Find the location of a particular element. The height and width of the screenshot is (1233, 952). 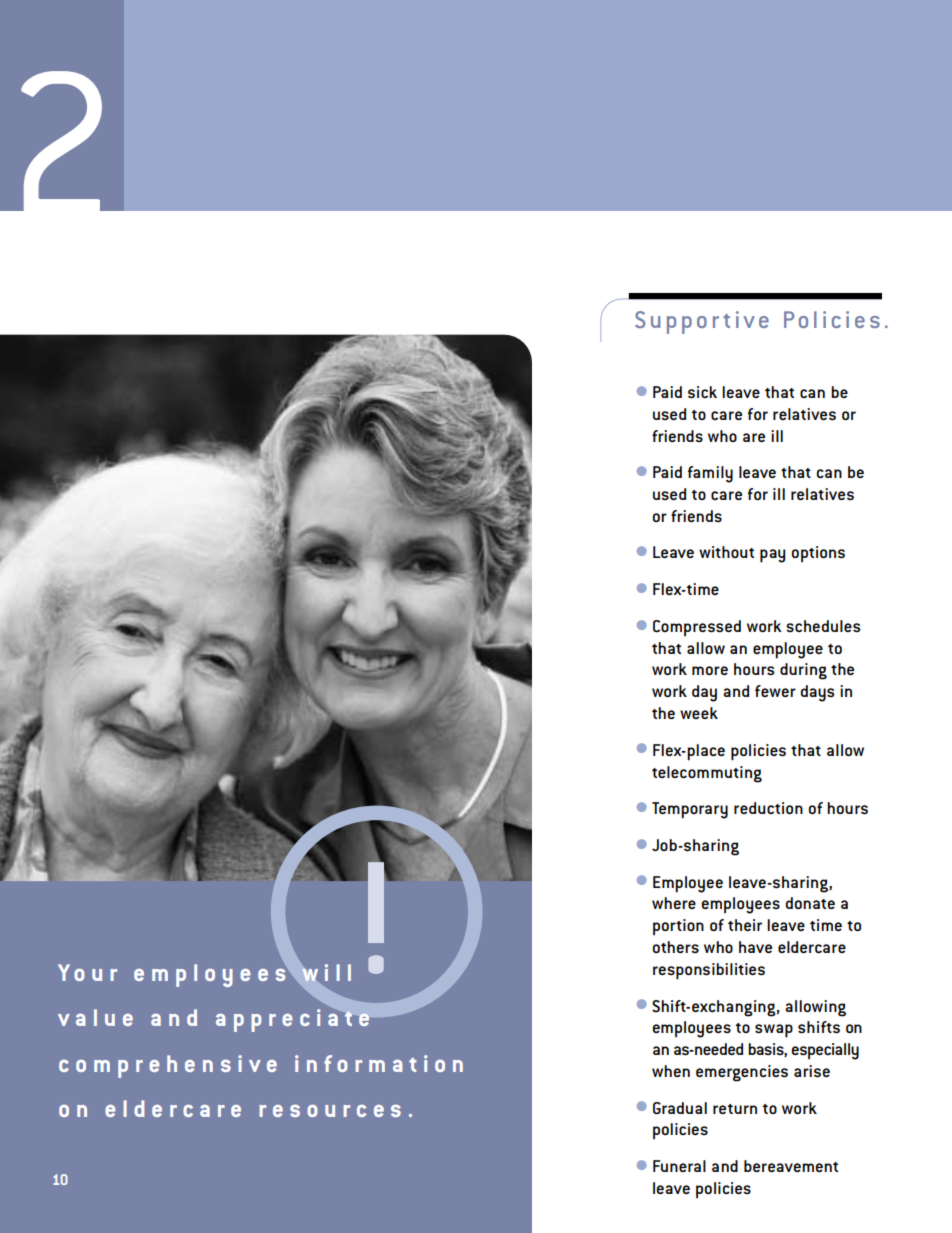

telecommuting is located at coordinates (707, 774).
